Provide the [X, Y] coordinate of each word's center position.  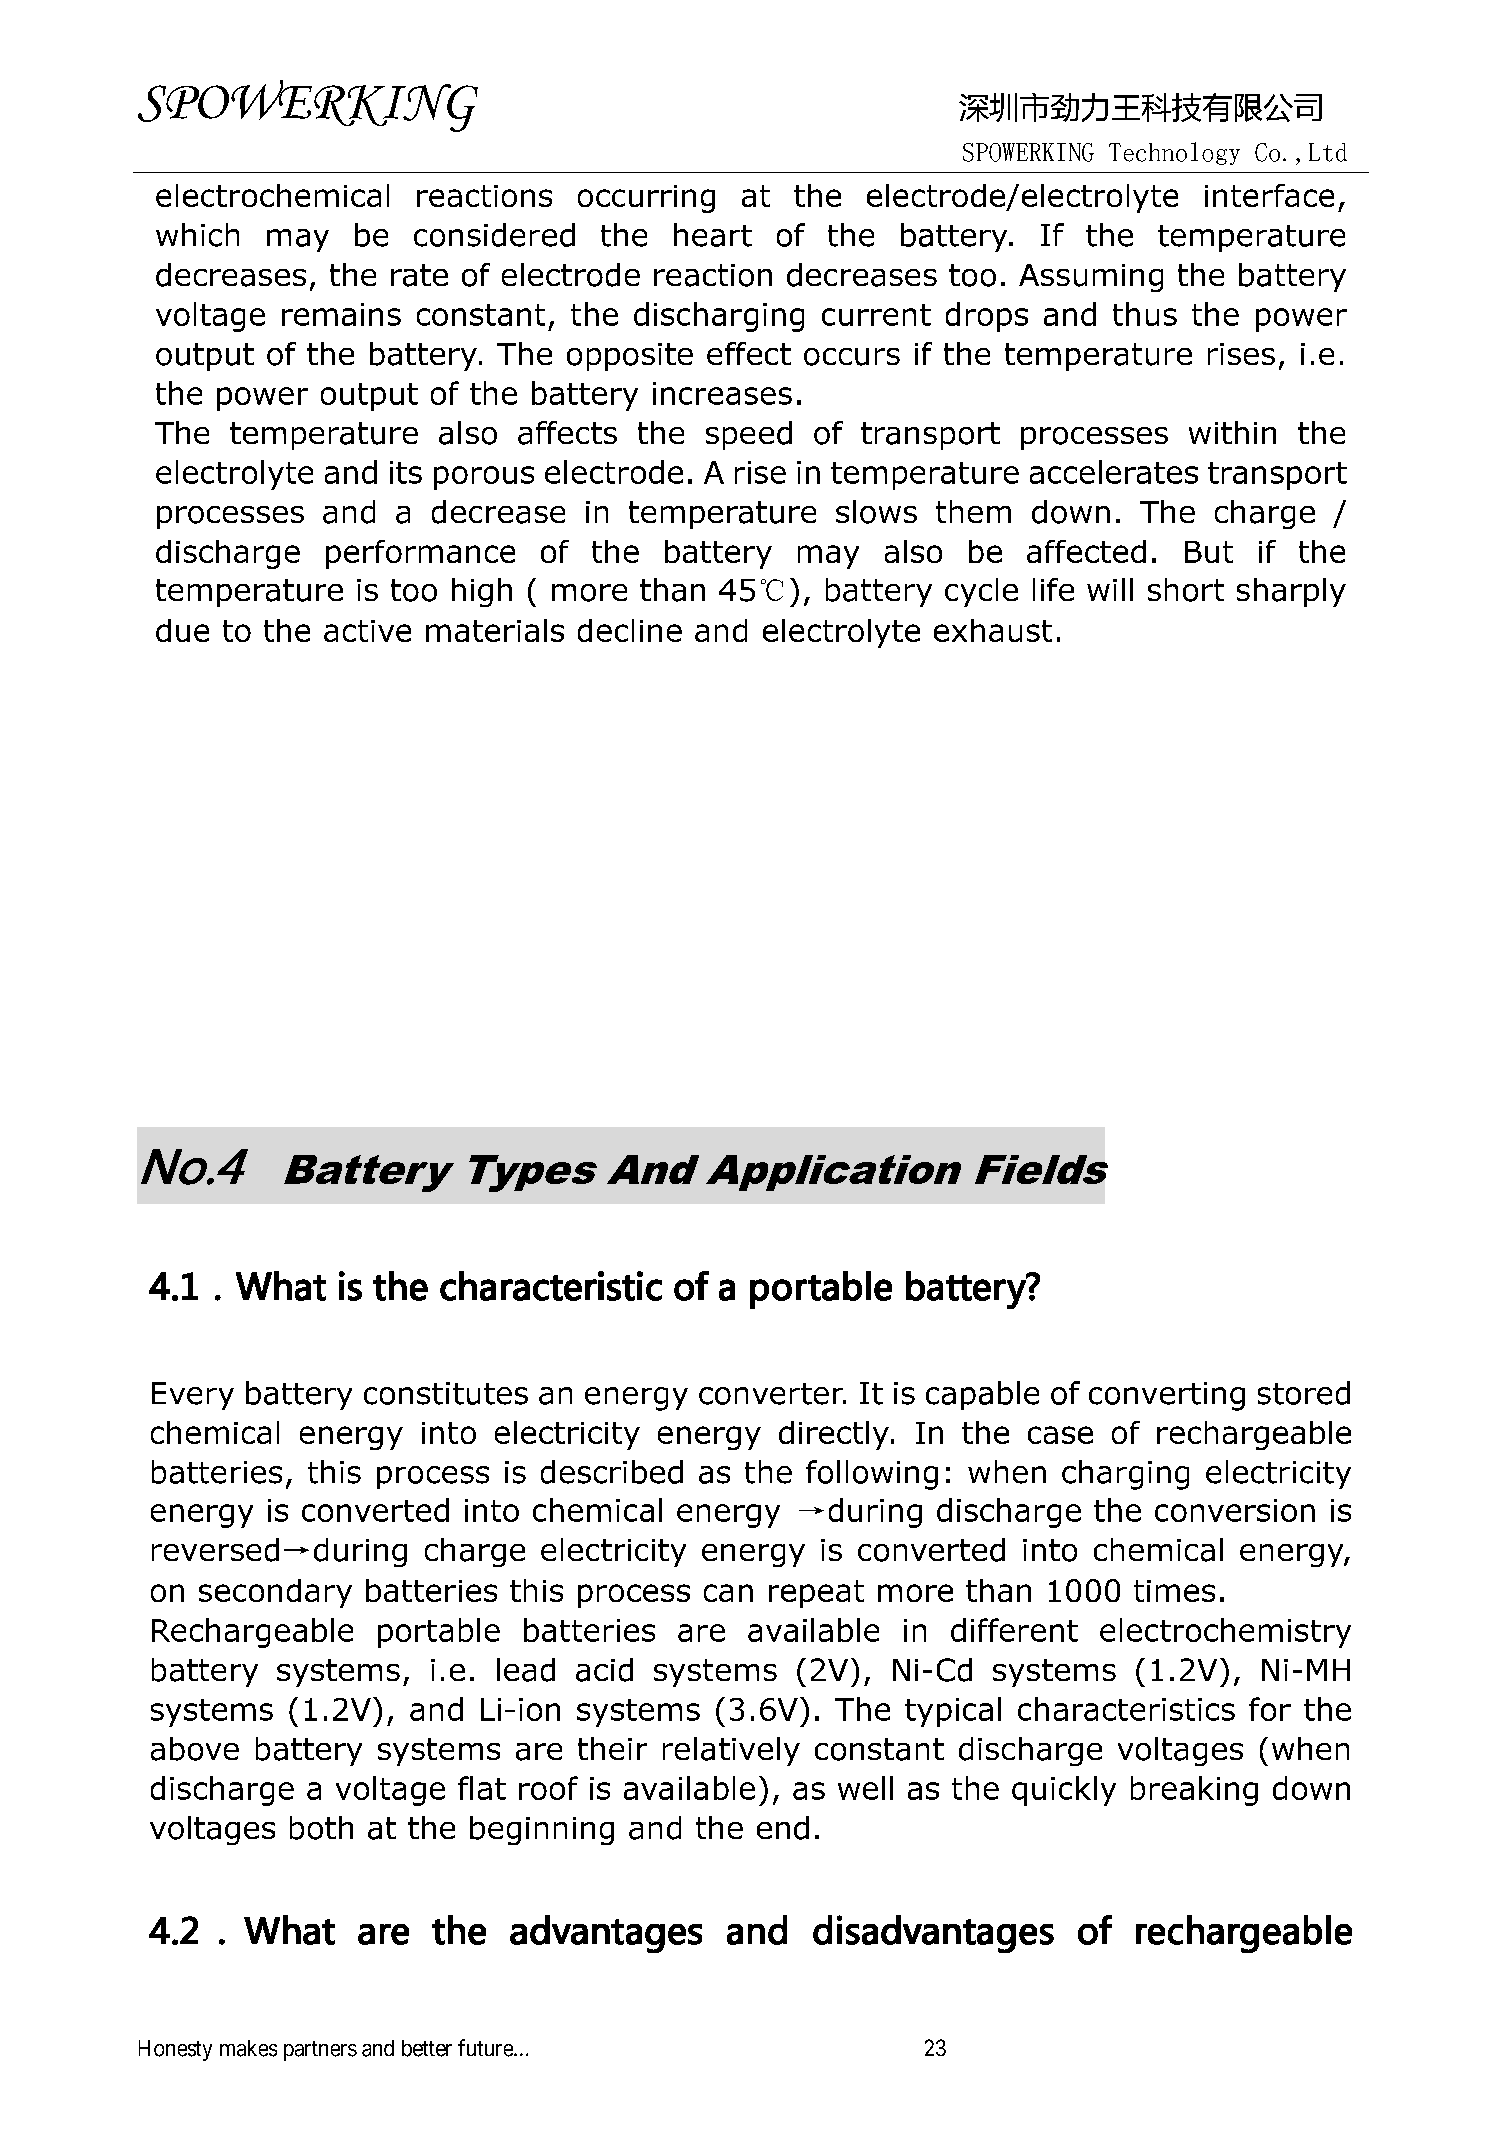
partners [320, 2051]
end [783, 1828]
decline [630, 630]
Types [533, 1173]
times [1174, 1591]
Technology [1174, 153]
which [197, 235]
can [728, 1593]
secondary [275, 1593]
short [1186, 590]
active [367, 631]
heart [713, 235]
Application [833, 1173]
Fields [1041, 1169]
